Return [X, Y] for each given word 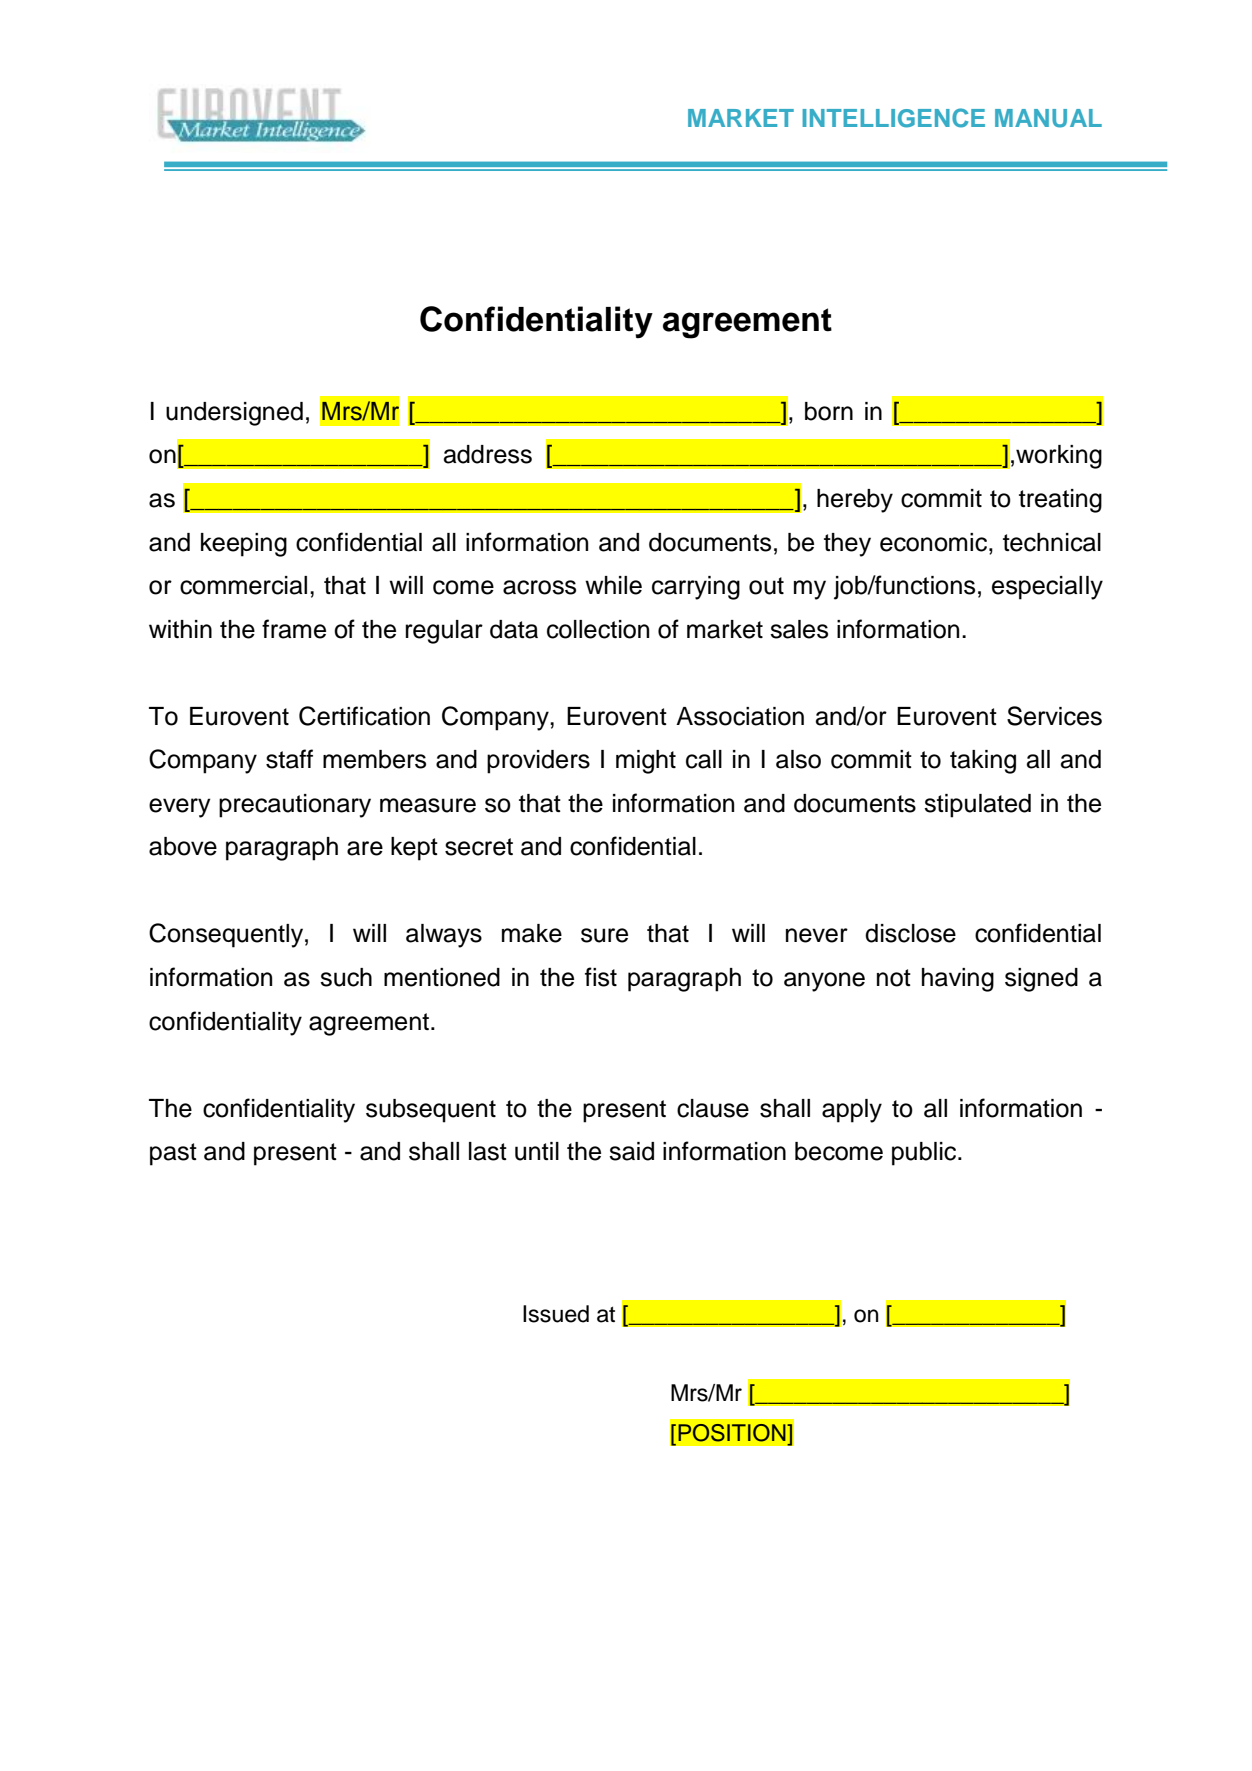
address [488, 454]
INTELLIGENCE [893, 118]
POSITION [733, 1433]
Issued [556, 1314]
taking [983, 762]
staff [289, 759]
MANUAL [1048, 118]
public [925, 1154]
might [646, 762]
